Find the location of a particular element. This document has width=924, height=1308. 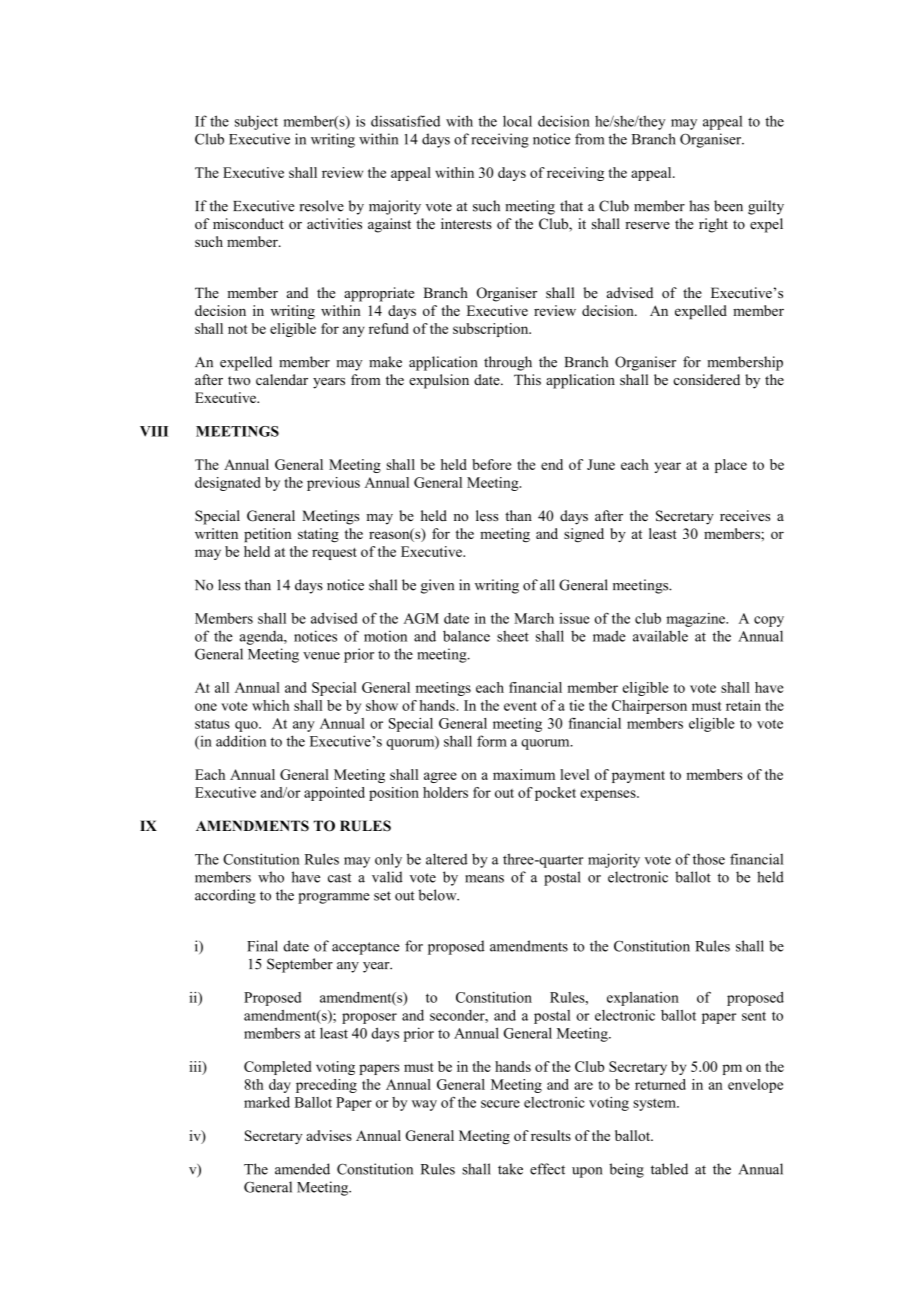

has is located at coordinates (699, 206).
